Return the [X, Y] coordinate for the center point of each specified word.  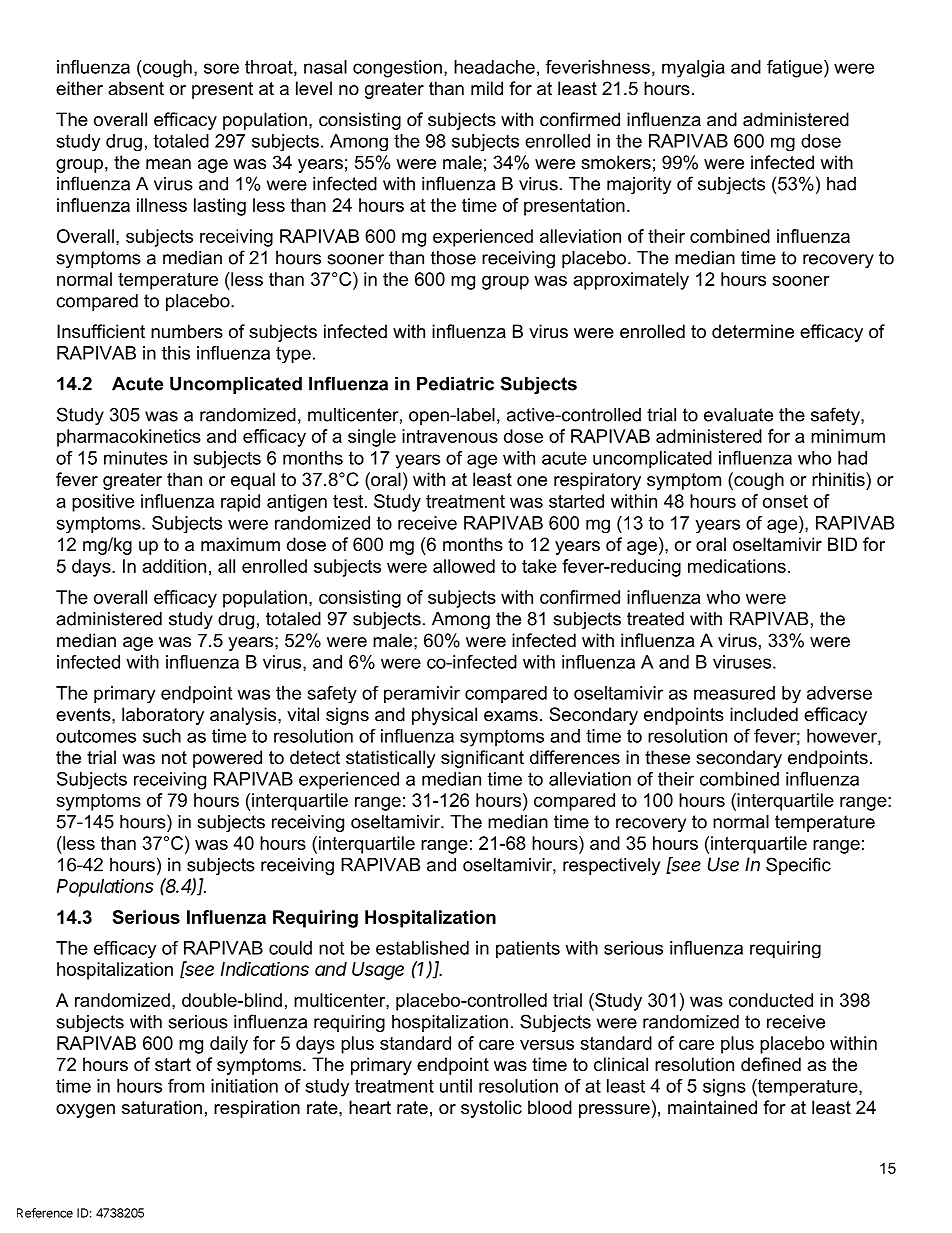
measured [734, 693]
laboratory [163, 716]
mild [487, 88]
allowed [464, 566]
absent [136, 88]
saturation [162, 1107]
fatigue [796, 69]
